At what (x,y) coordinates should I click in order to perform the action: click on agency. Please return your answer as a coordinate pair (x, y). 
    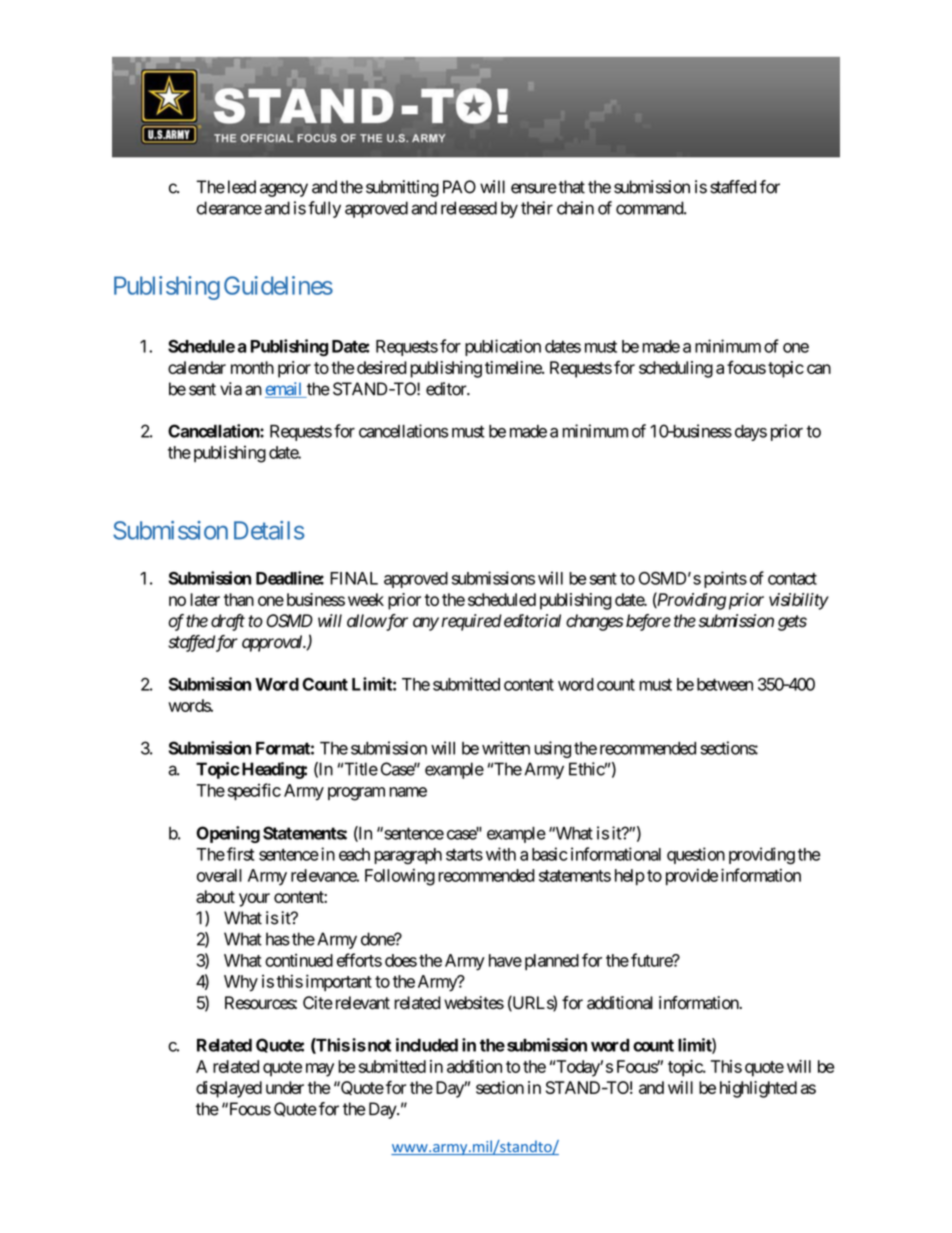
    Looking at the image, I should click on (284, 190).
